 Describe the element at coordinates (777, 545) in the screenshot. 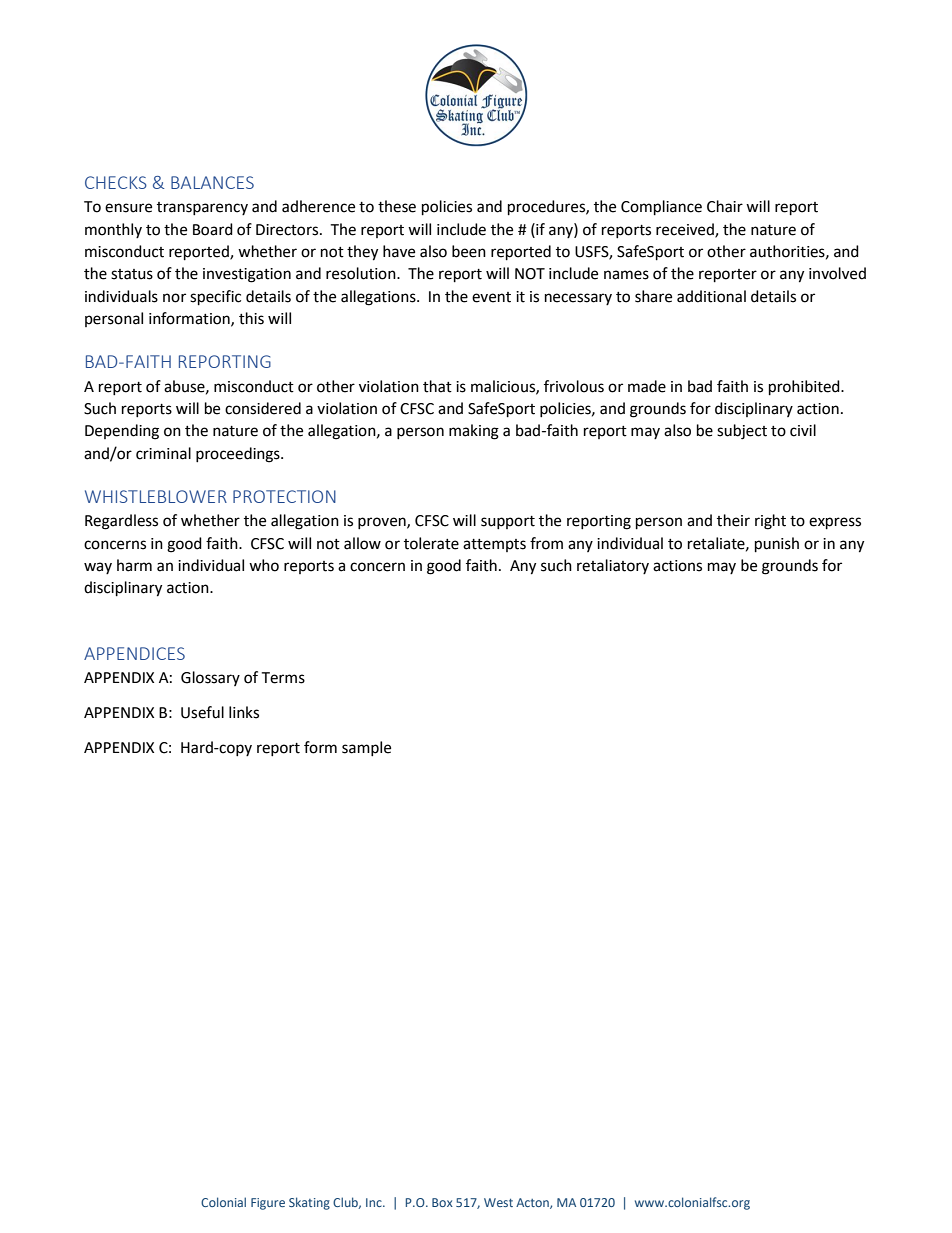

I see `punish` at that location.
